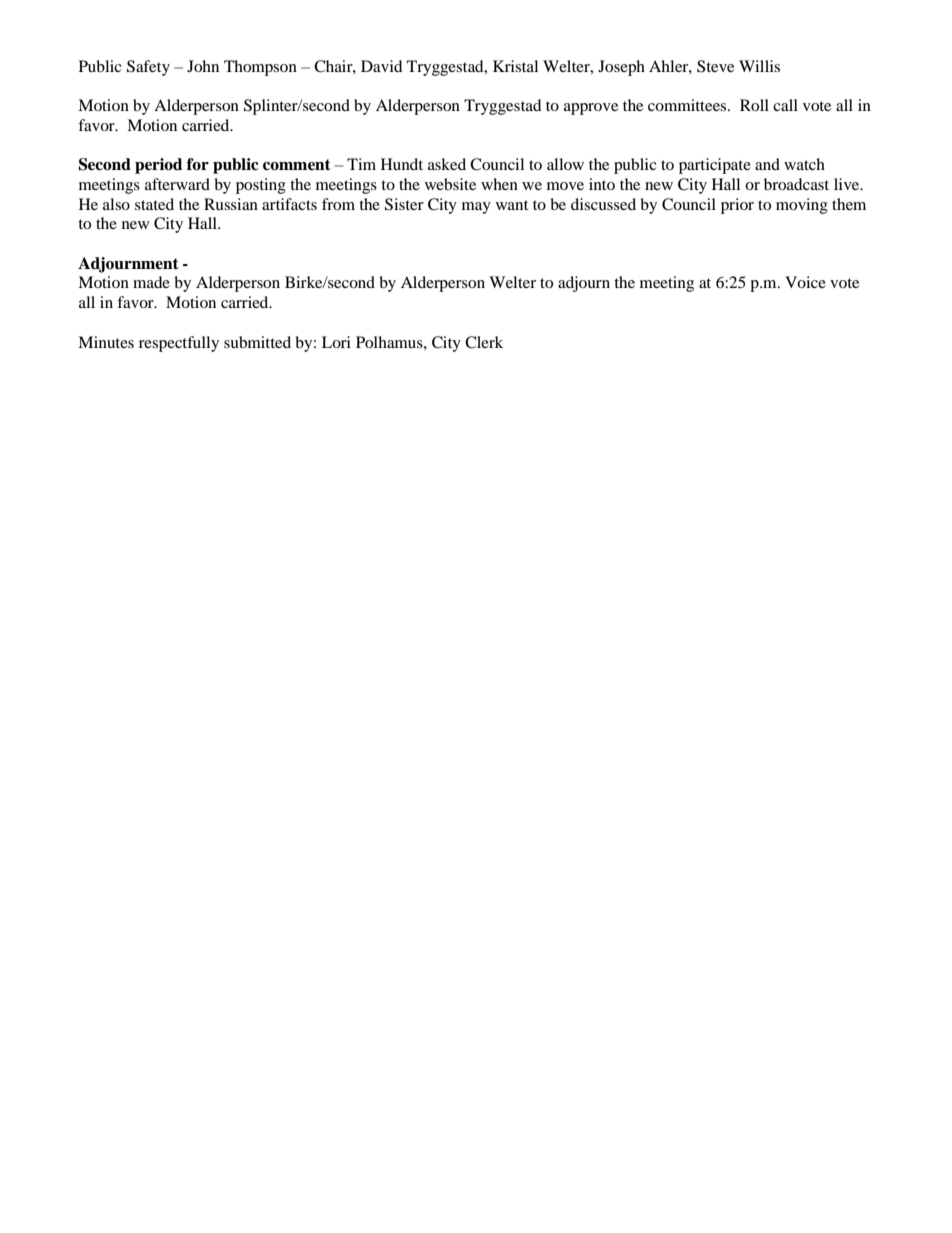 The width and height of the screenshot is (952, 1233). What do you see at coordinates (382, 66) in the screenshot?
I see `David` at bounding box center [382, 66].
